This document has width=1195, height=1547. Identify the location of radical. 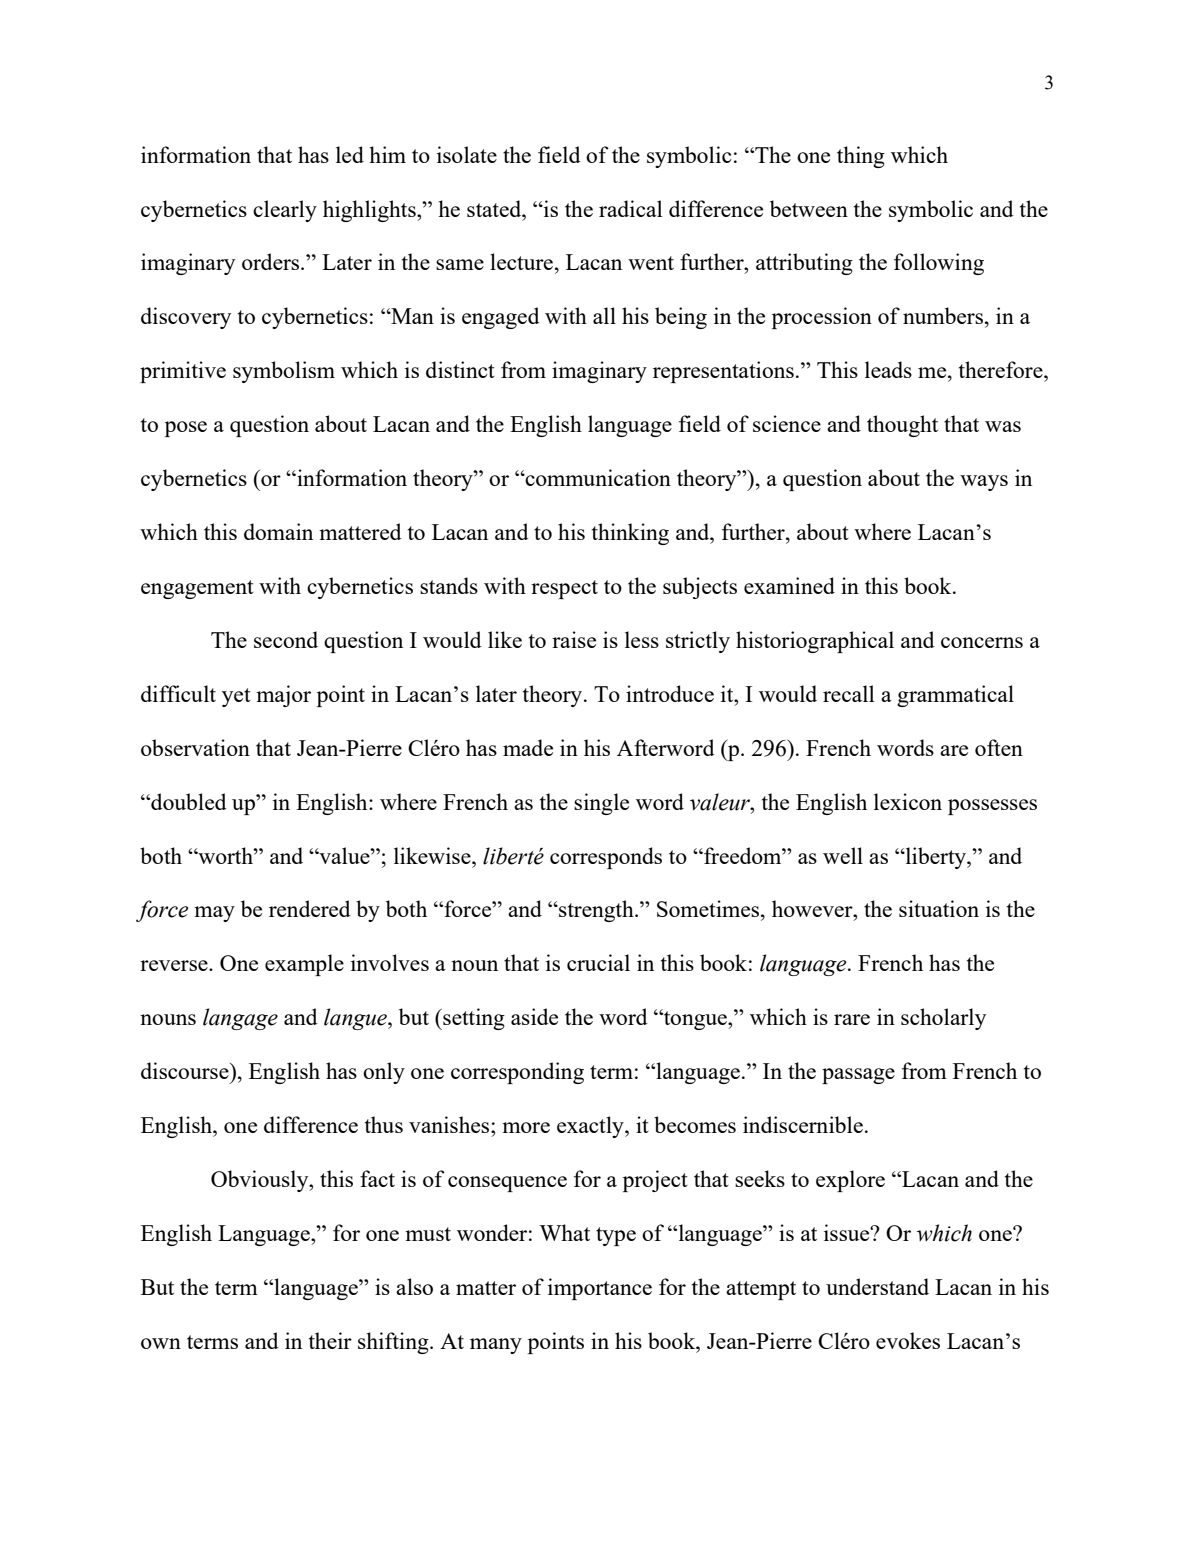
(631, 208).
